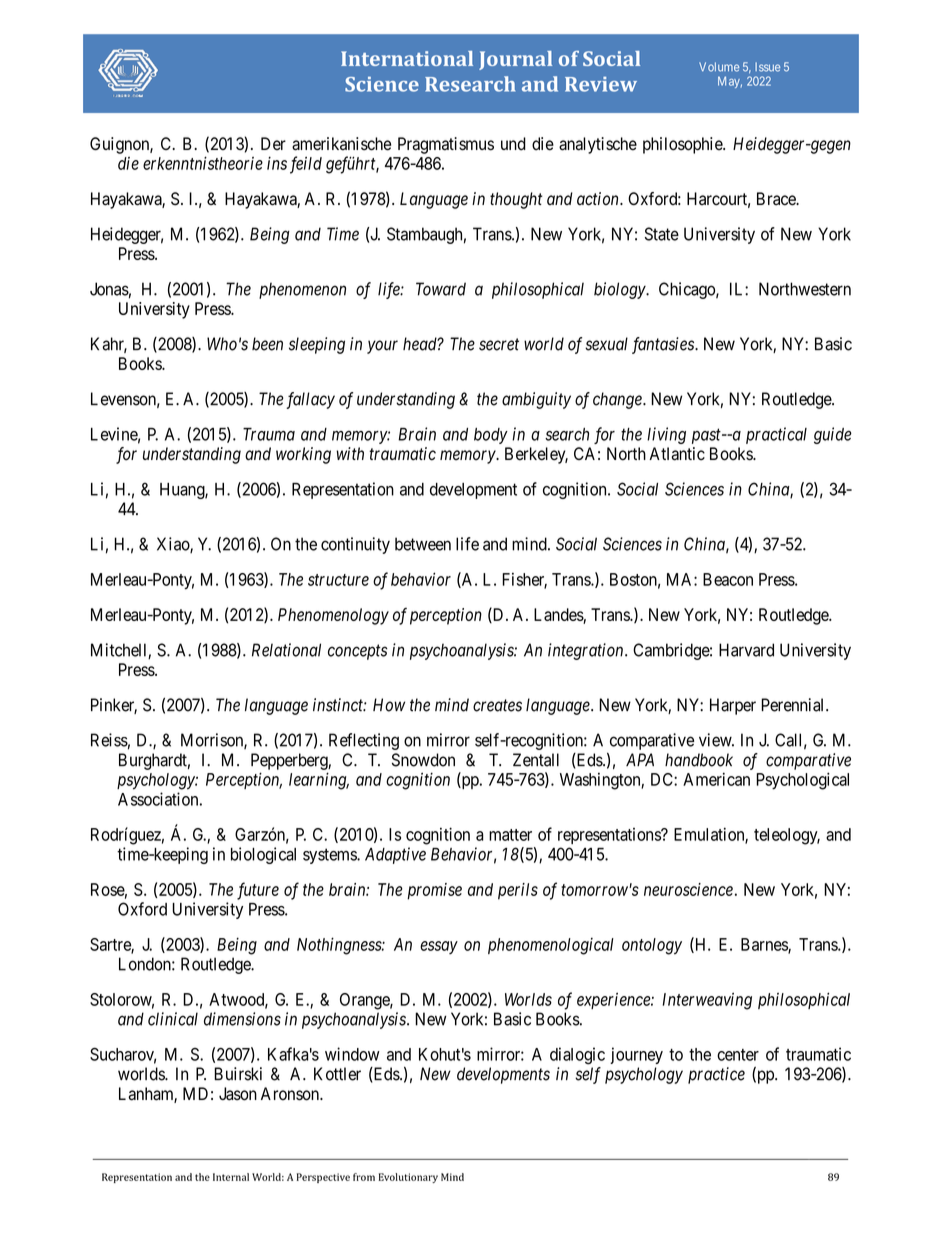  I want to click on Evolutionary, so click(408, 1178).
